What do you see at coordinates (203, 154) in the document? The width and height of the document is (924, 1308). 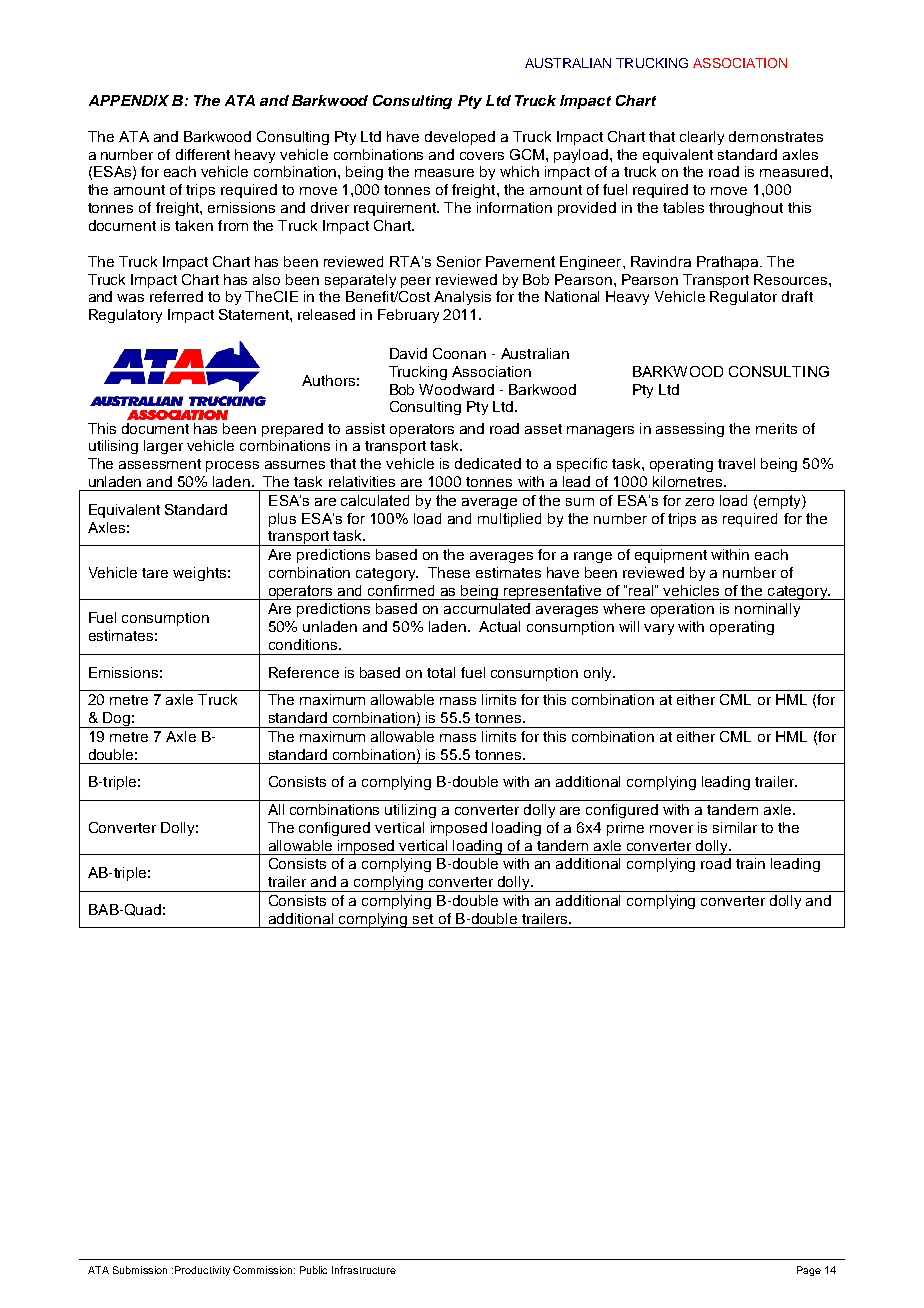 I see `different` at bounding box center [203, 154].
